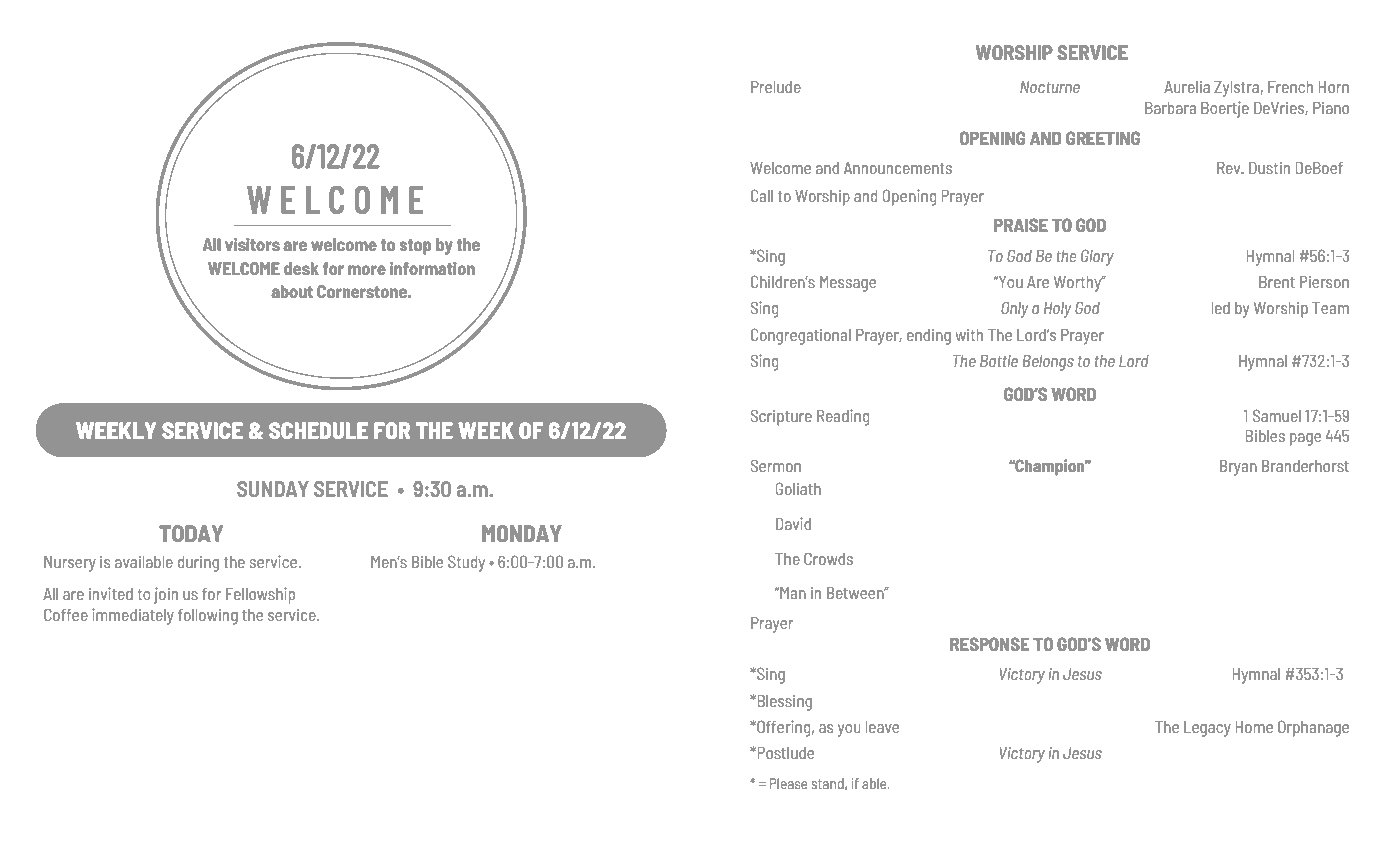 Image resolution: width=1400 pixels, height=850 pixels. Describe the element at coordinates (1238, 468) in the image. I see `Bryan` at that location.
